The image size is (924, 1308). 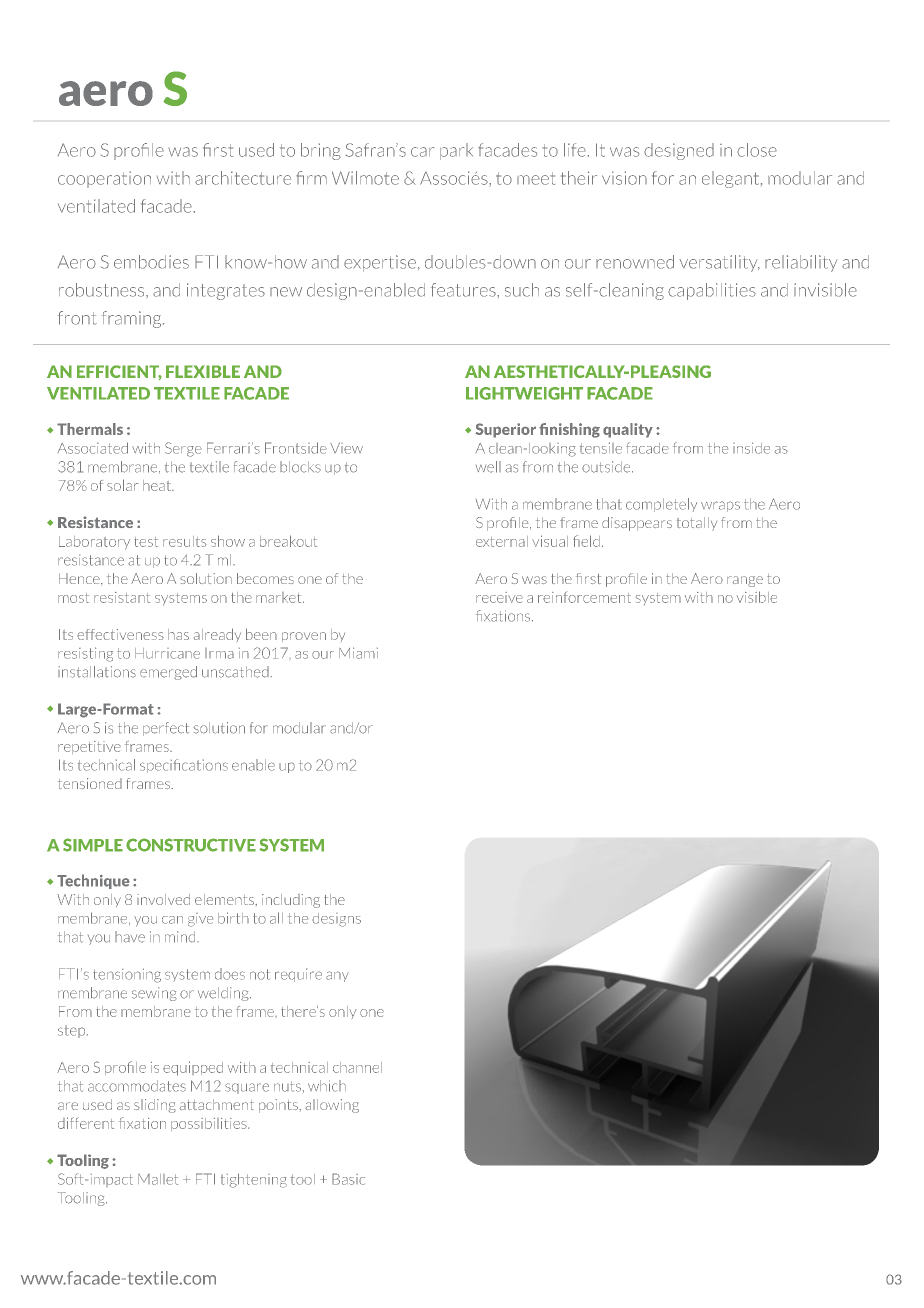 What do you see at coordinates (357, 1067) in the page?
I see `channel` at bounding box center [357, 1067].
